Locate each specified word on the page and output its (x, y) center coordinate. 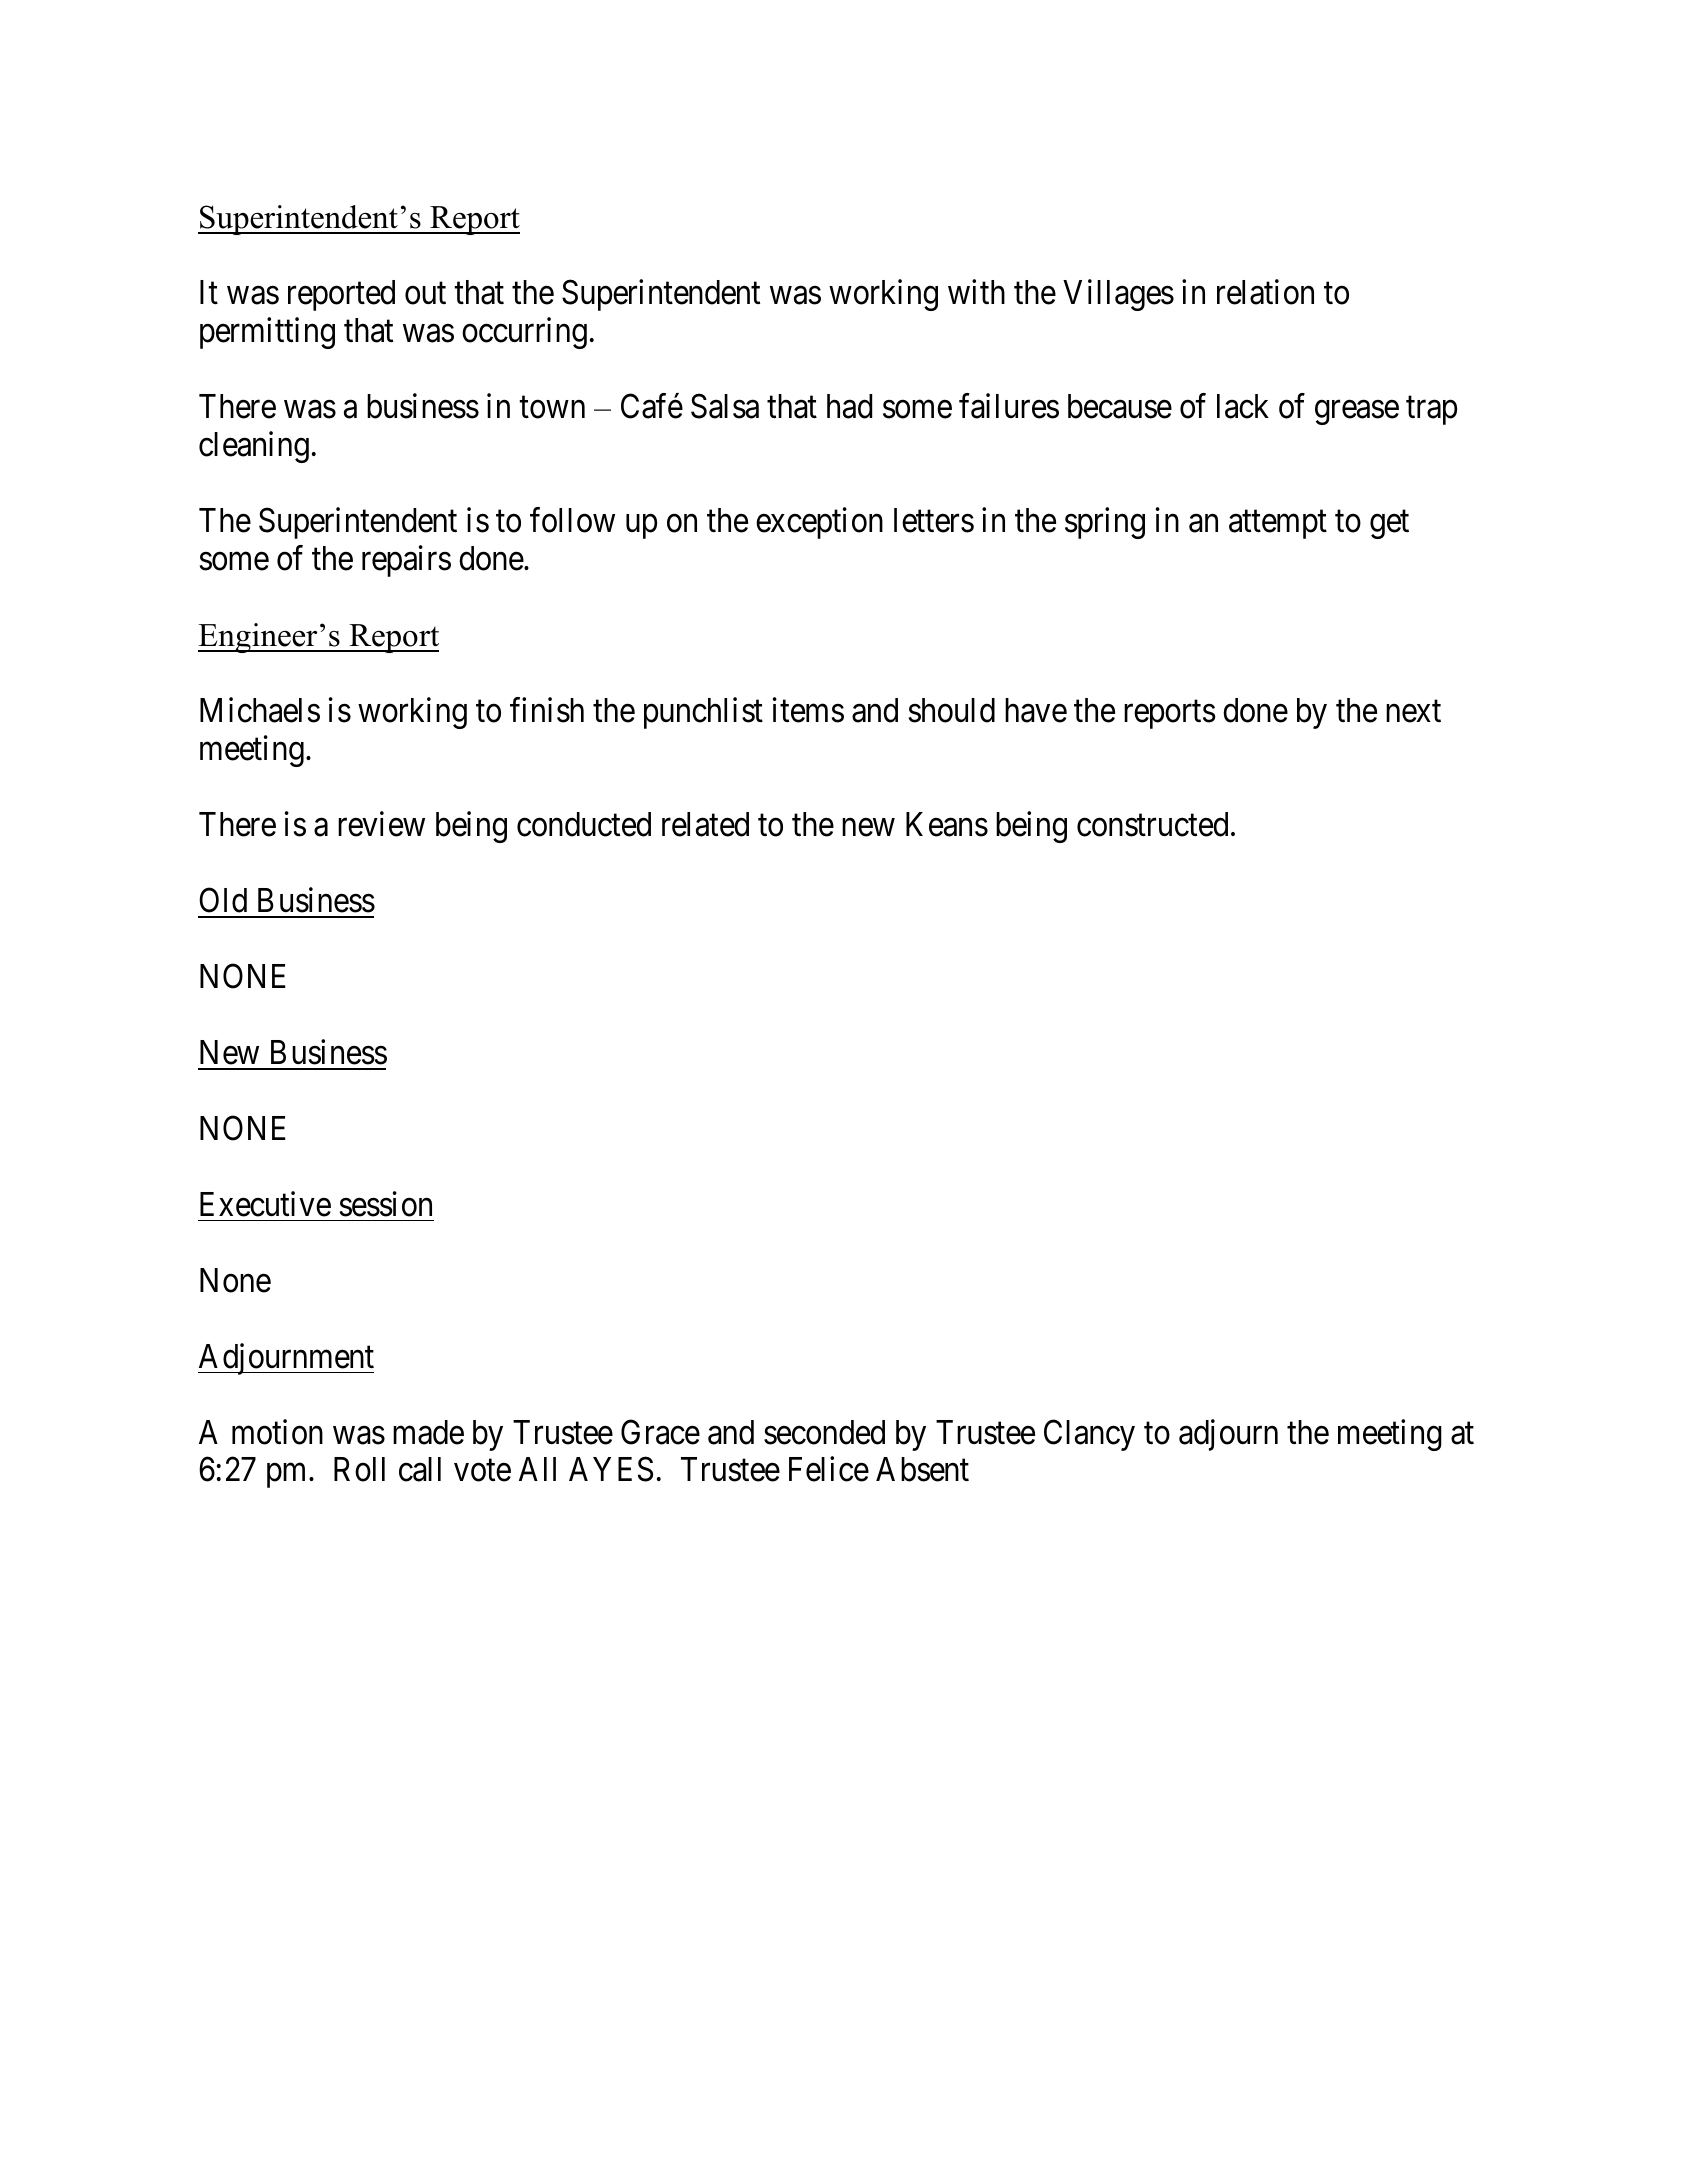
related (705, 824)
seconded (824, 1432)
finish (547, 710)
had (849, 406)
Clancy (1089, 1435)
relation (1265, 292)
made (428, 1432)
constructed (1152, 824)
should (952, 710)
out (425, 294)
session (386, 1204)
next (1413, 712)
